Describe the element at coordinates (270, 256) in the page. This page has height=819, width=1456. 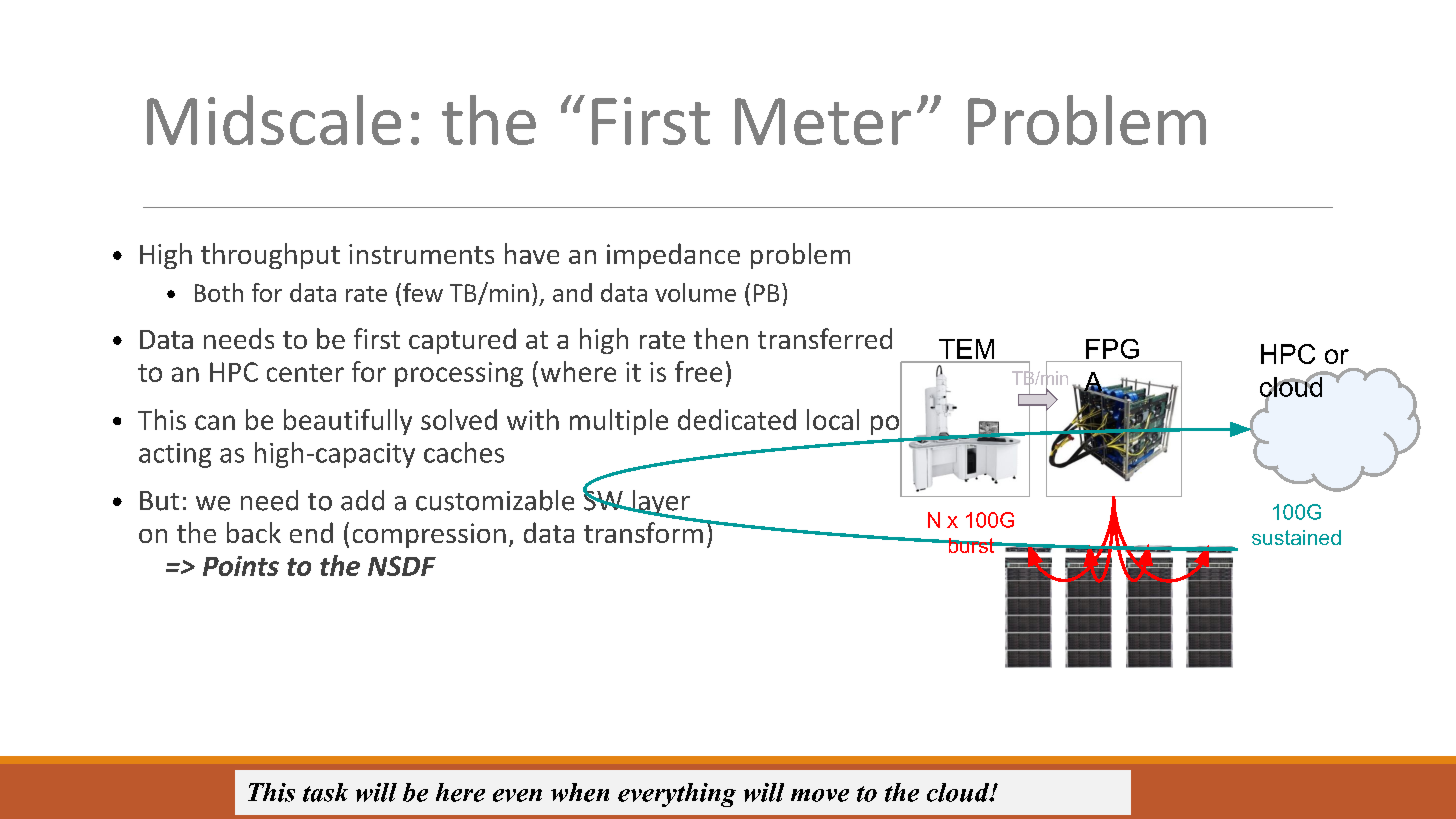
I see `throughput` at that location.
